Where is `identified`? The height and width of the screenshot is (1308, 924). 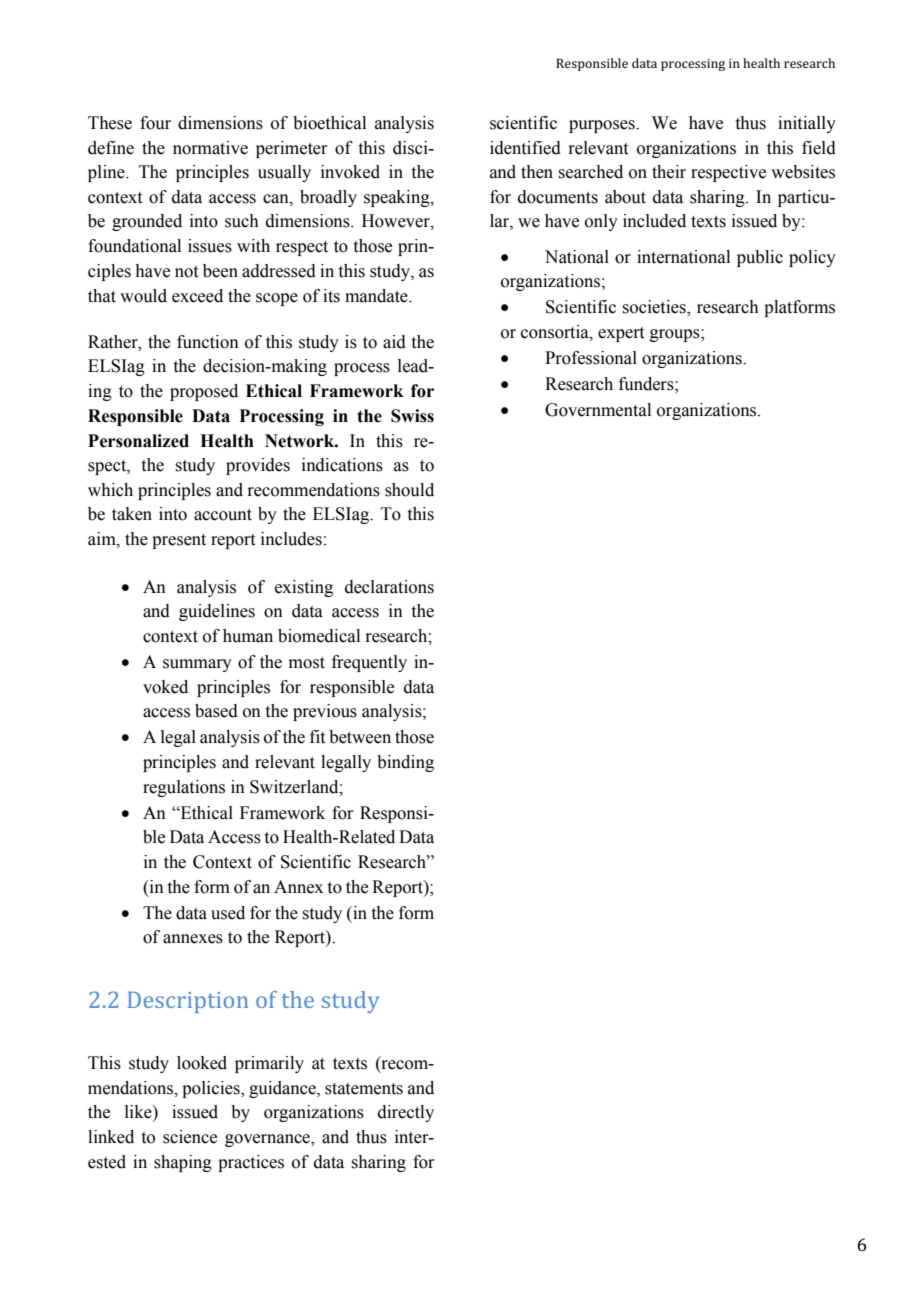 identified is located at coordinates (525, 148).
